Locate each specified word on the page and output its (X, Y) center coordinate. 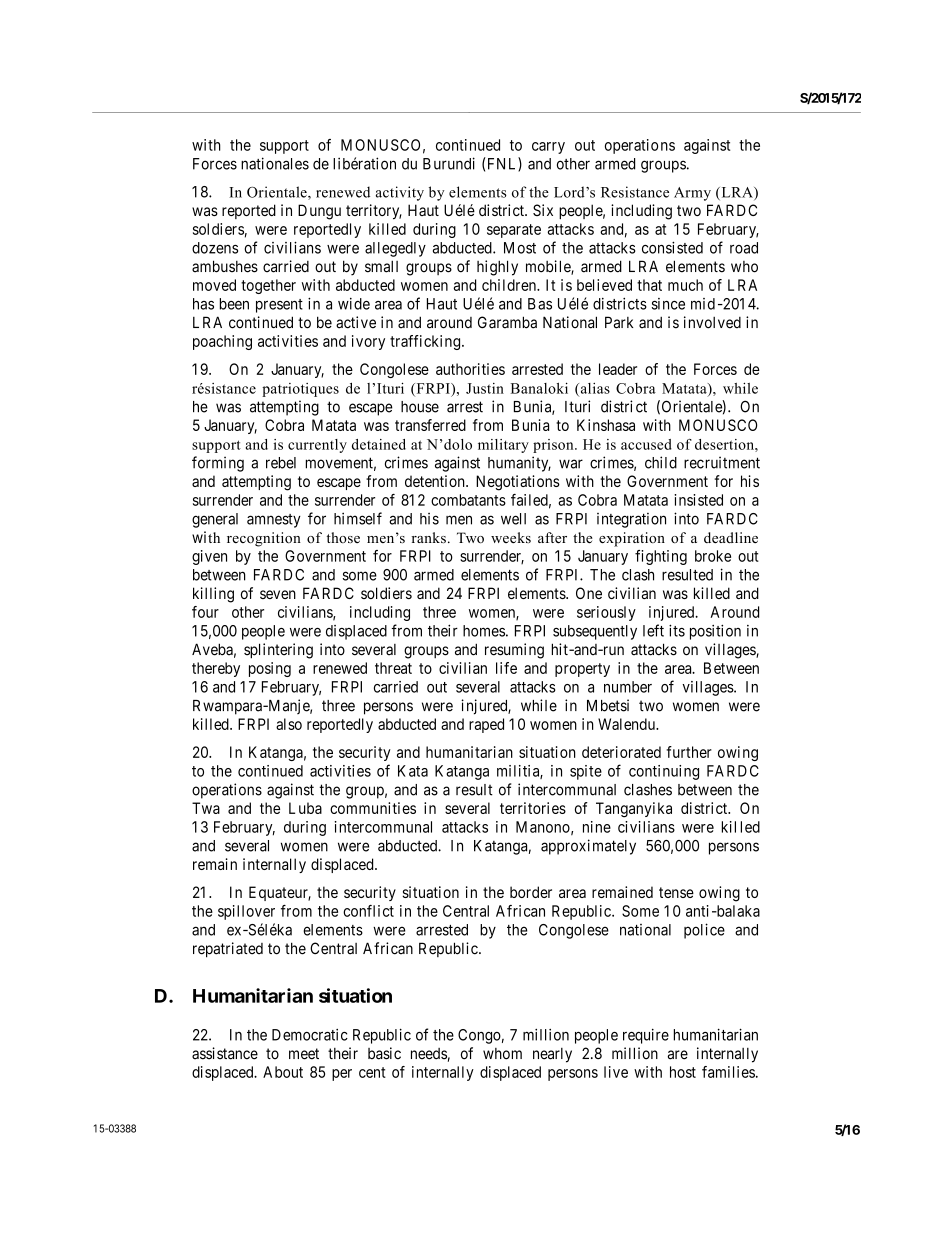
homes (484, 631)
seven (278, 594)
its (677, 630)
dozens (215, 248)
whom (502, 1054)
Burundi (449, 163)
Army (692, 194)
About (283, 1072)
